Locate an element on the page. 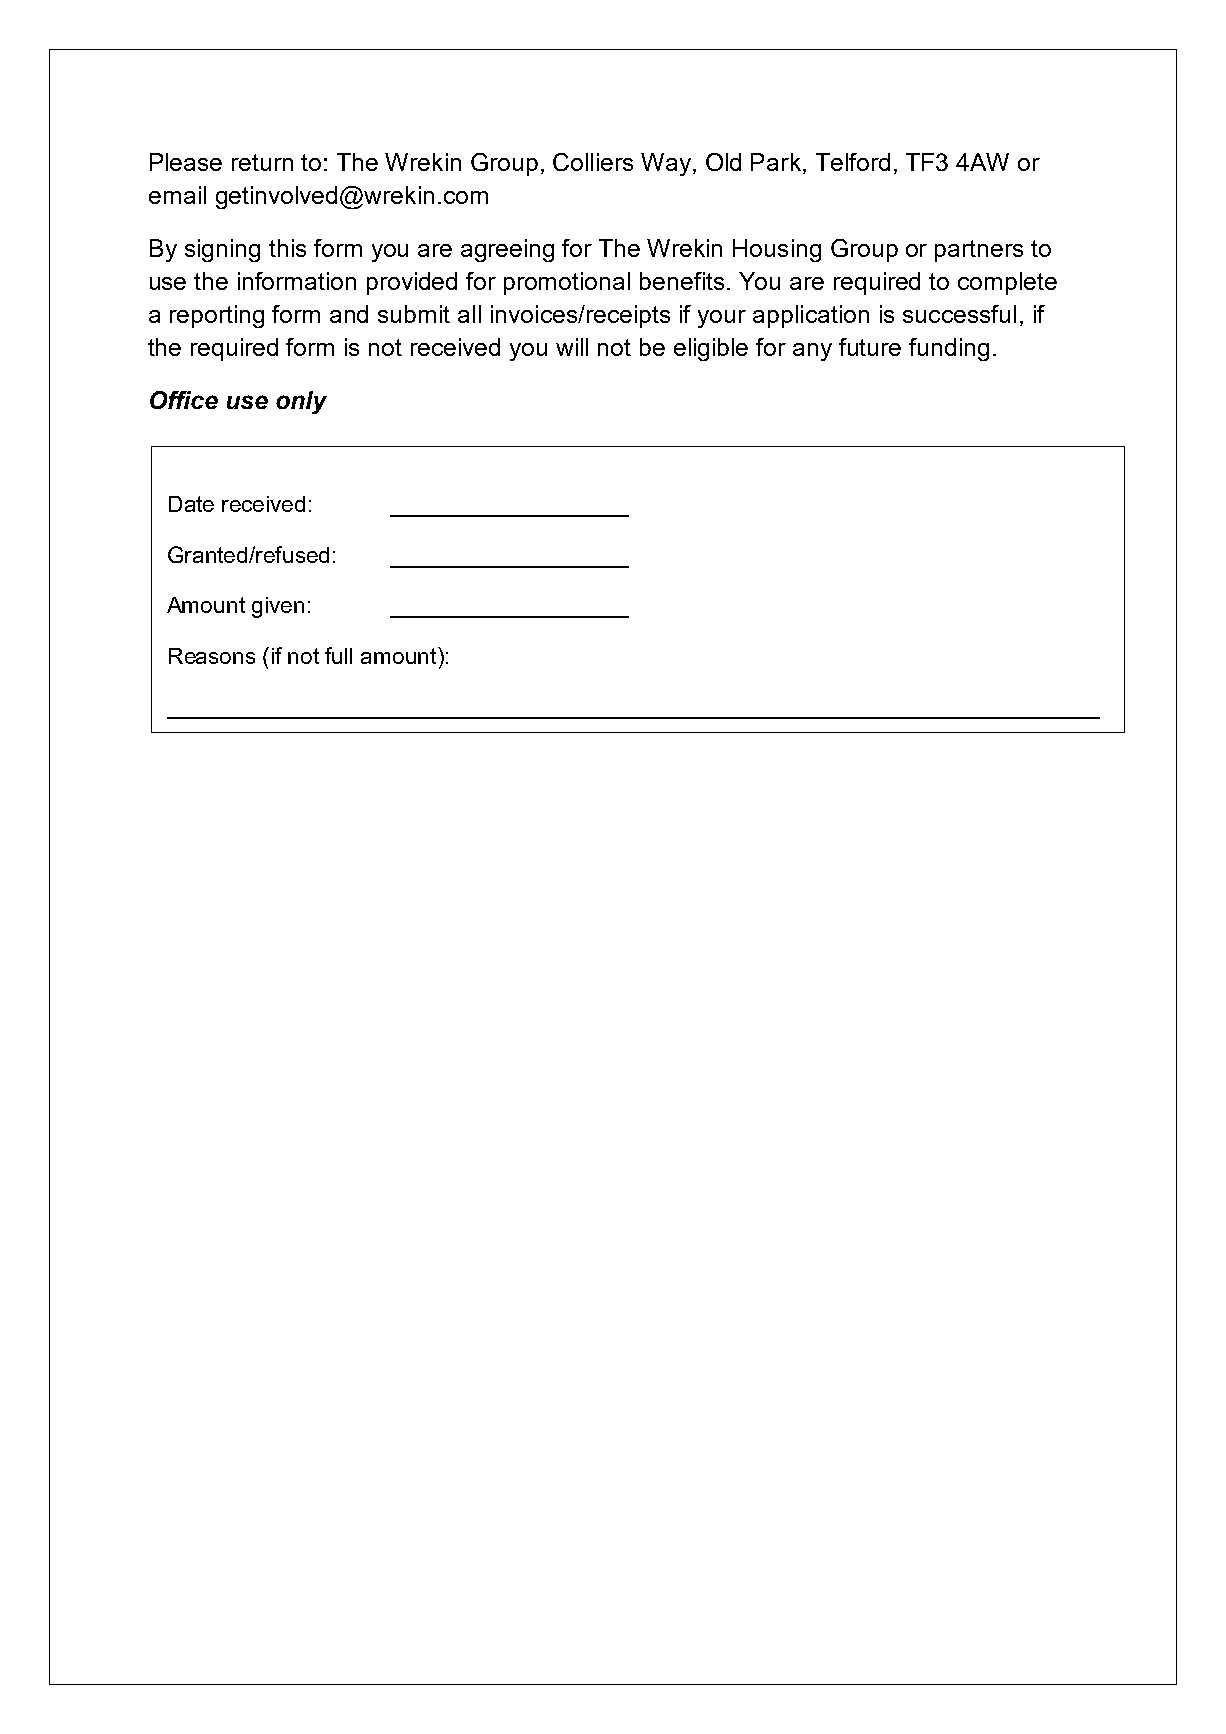 This page has height=1734, width=1226. Park is located at coordinates (776, 162).
